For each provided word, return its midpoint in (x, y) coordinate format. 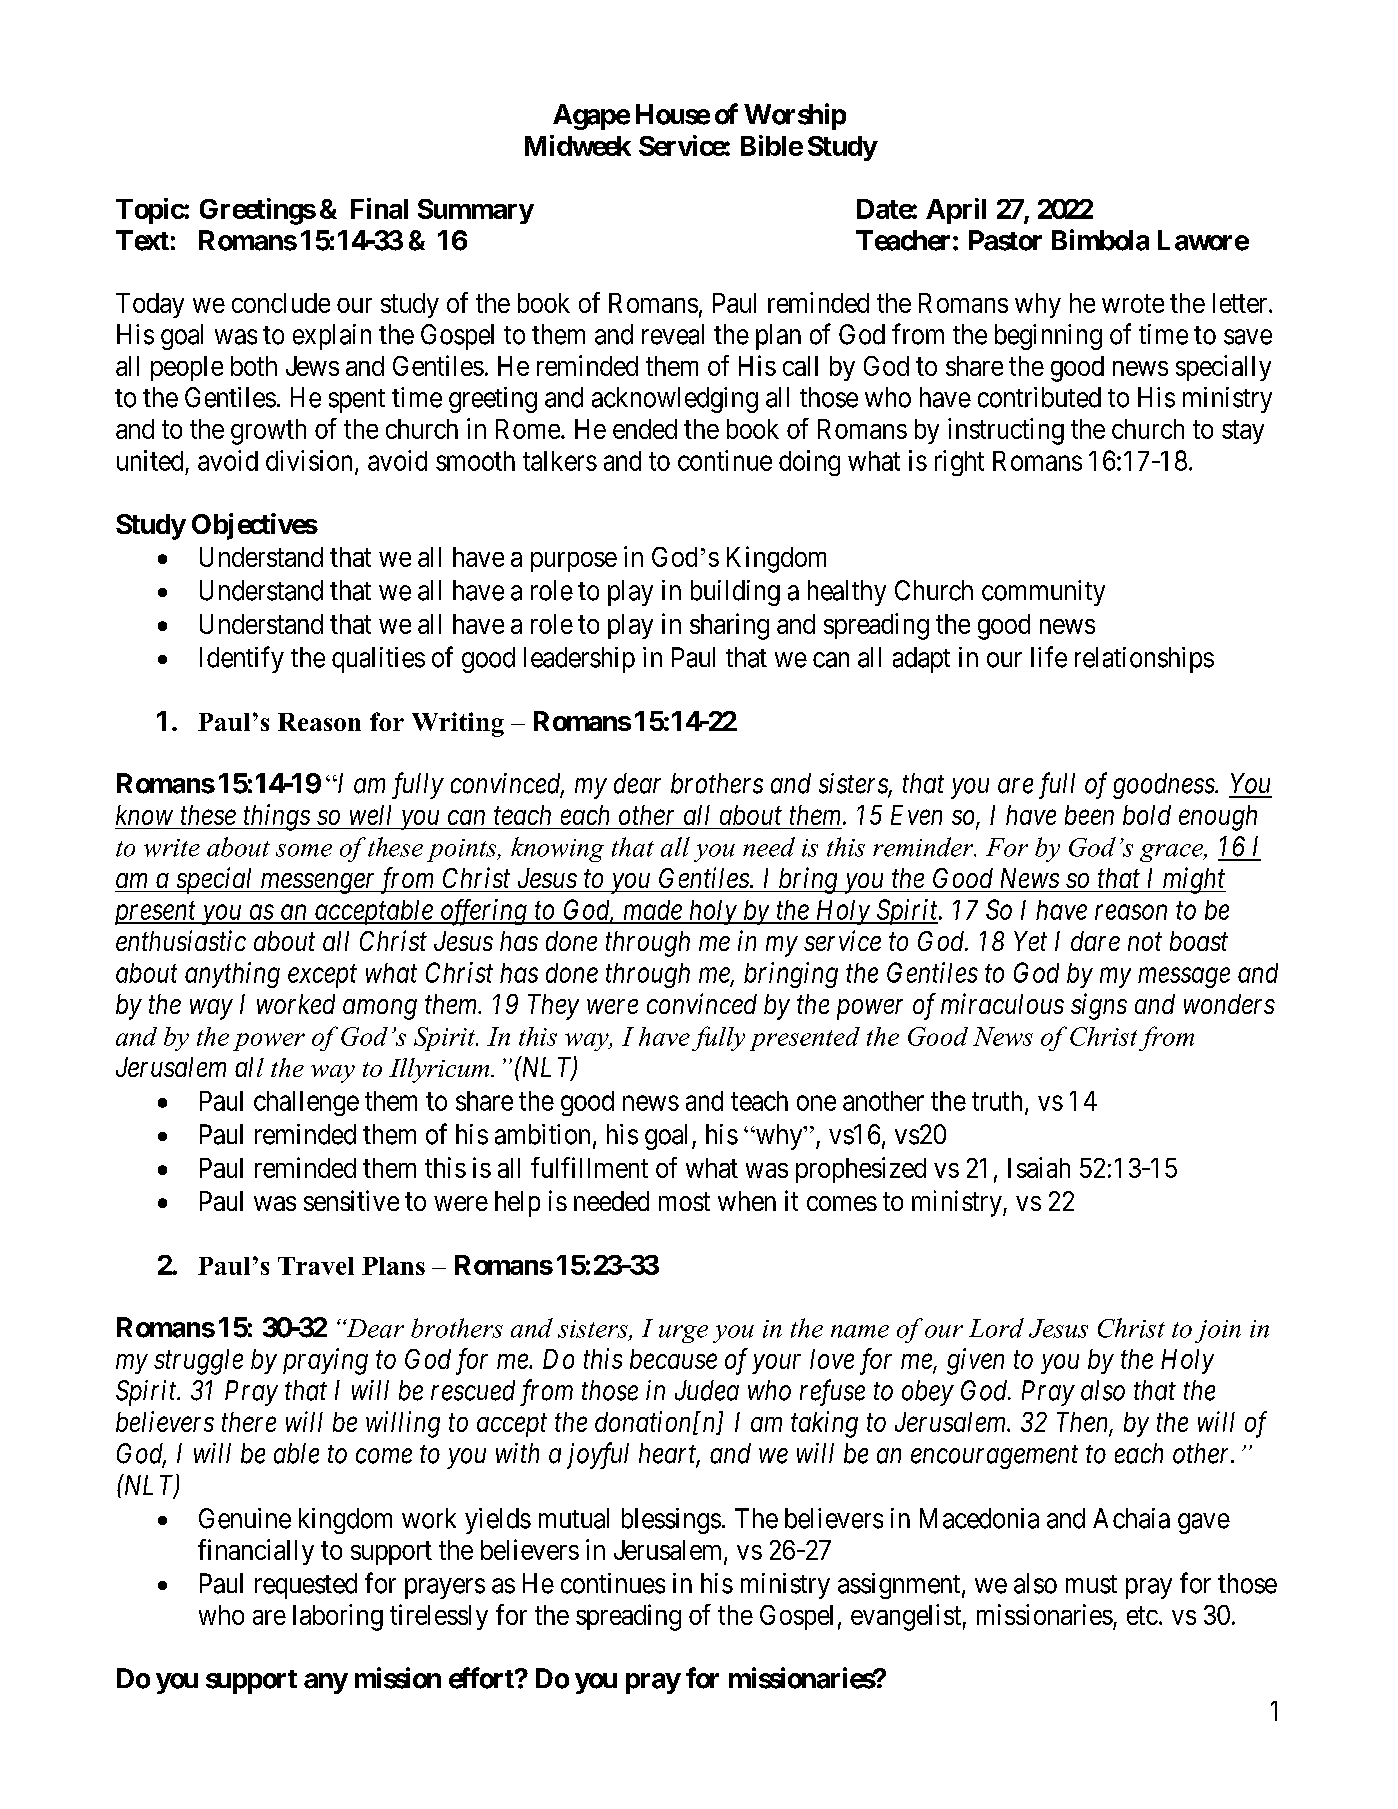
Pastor (1005, 240)
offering (484, 912)
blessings (671, 1521)
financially (256, 1552)
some (304, 850)
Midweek (578, 145)
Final (379, 208)
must (1091, 1584)
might (1193, 880)
